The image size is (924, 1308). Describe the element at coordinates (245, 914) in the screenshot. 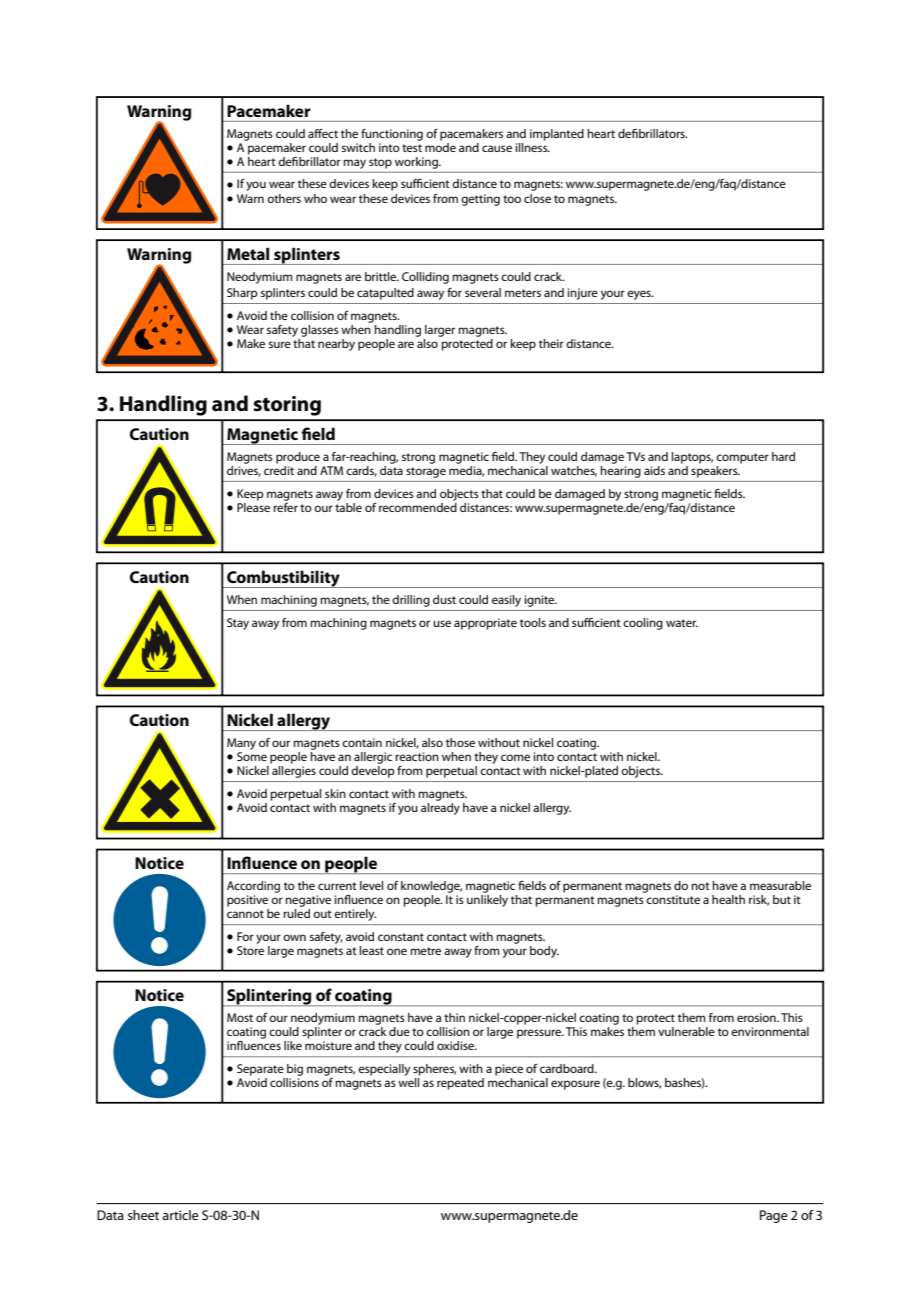

I see `cannot` at that location.
